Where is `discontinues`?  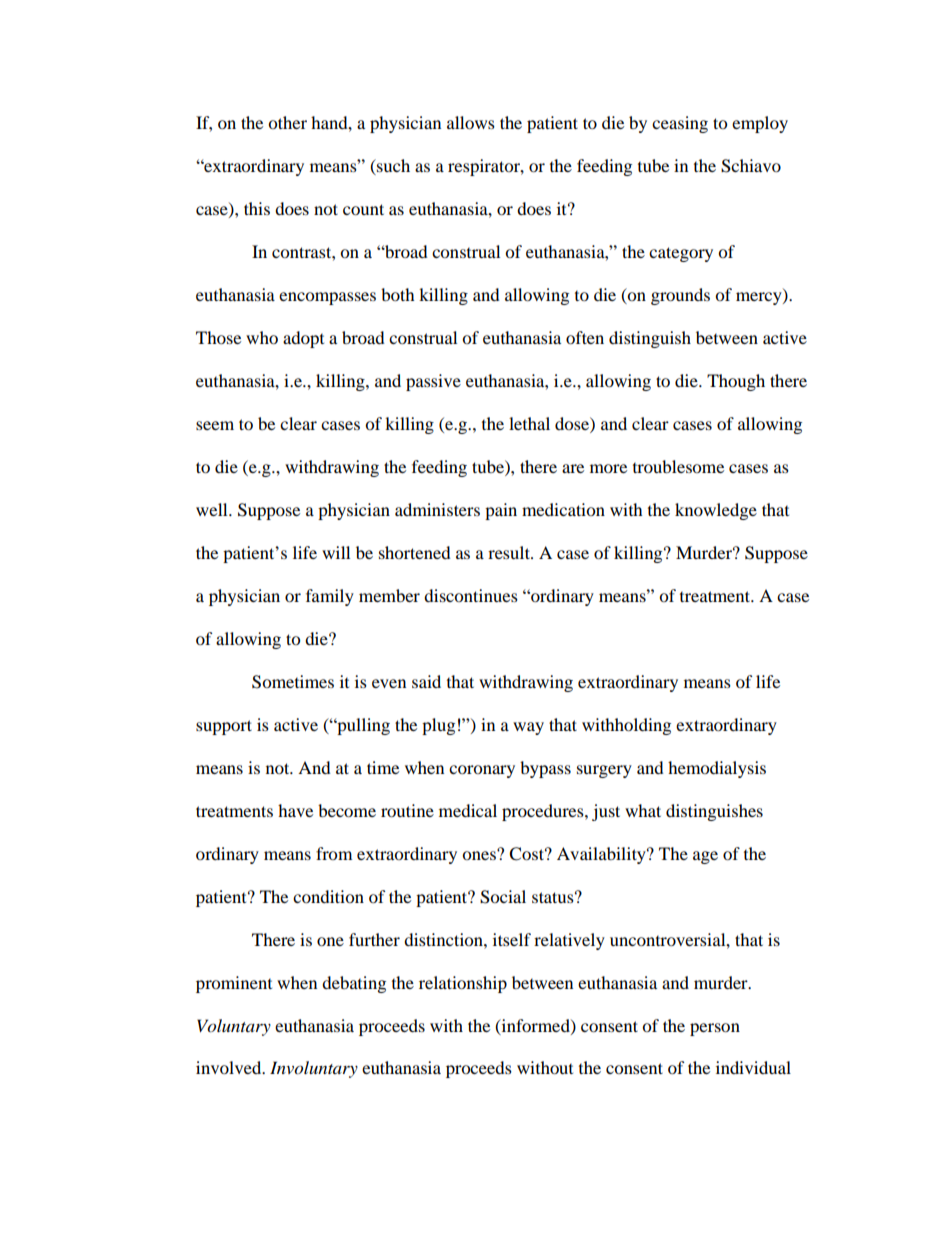 discontinues is located at coordinates (471, 595).
